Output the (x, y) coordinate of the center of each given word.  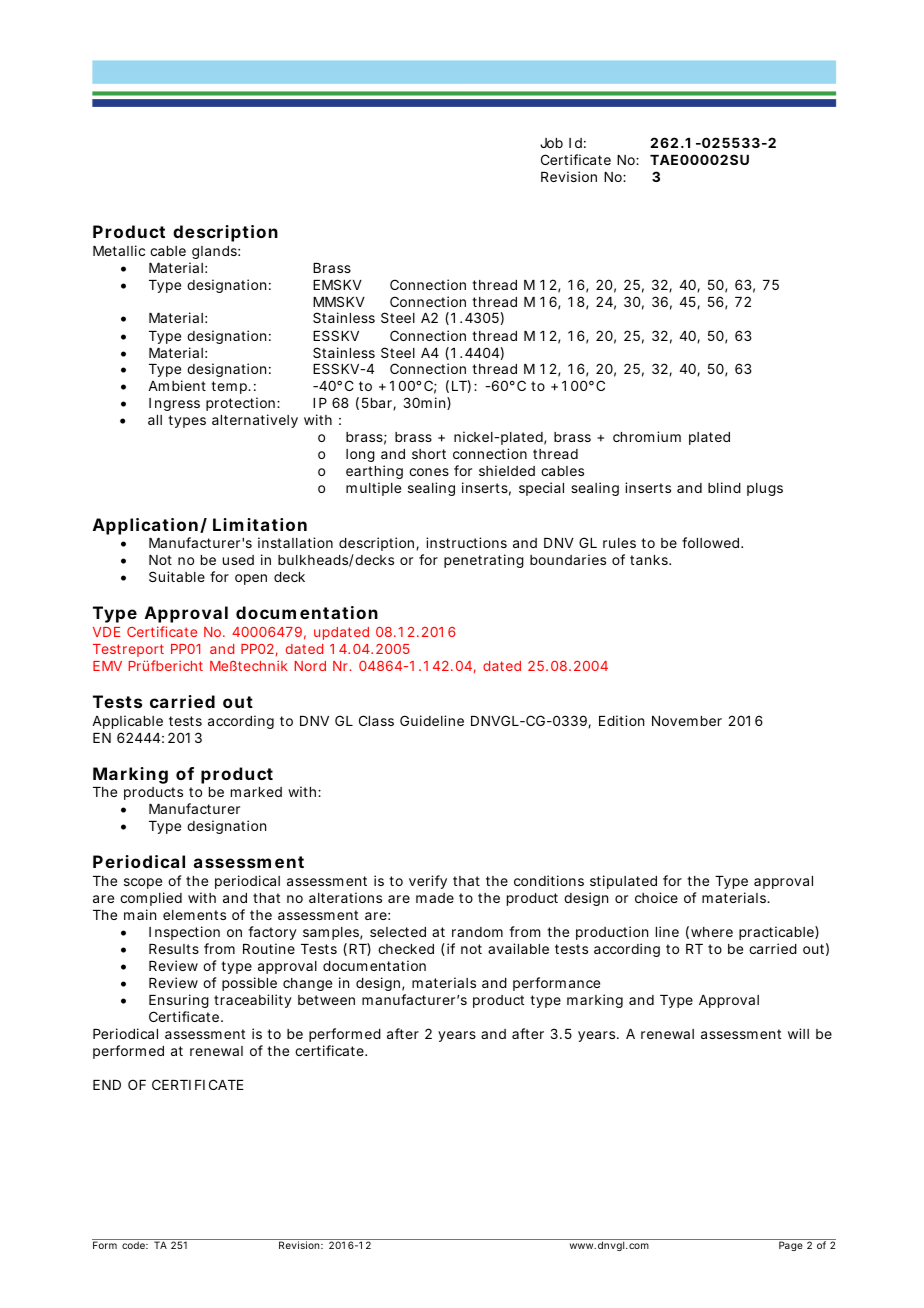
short (429, 454)
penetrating (484, 561)
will (798, 1033)
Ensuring (179, 1001)
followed (710, 542)
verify (428, 882)
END (107, 1085)
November (687, 721)
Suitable (177, 576)
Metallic (119, 250)
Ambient (177, 385)
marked (256, 792)
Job (551, 143)
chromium (647, 436)
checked (406, 949)
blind (724, 487)
